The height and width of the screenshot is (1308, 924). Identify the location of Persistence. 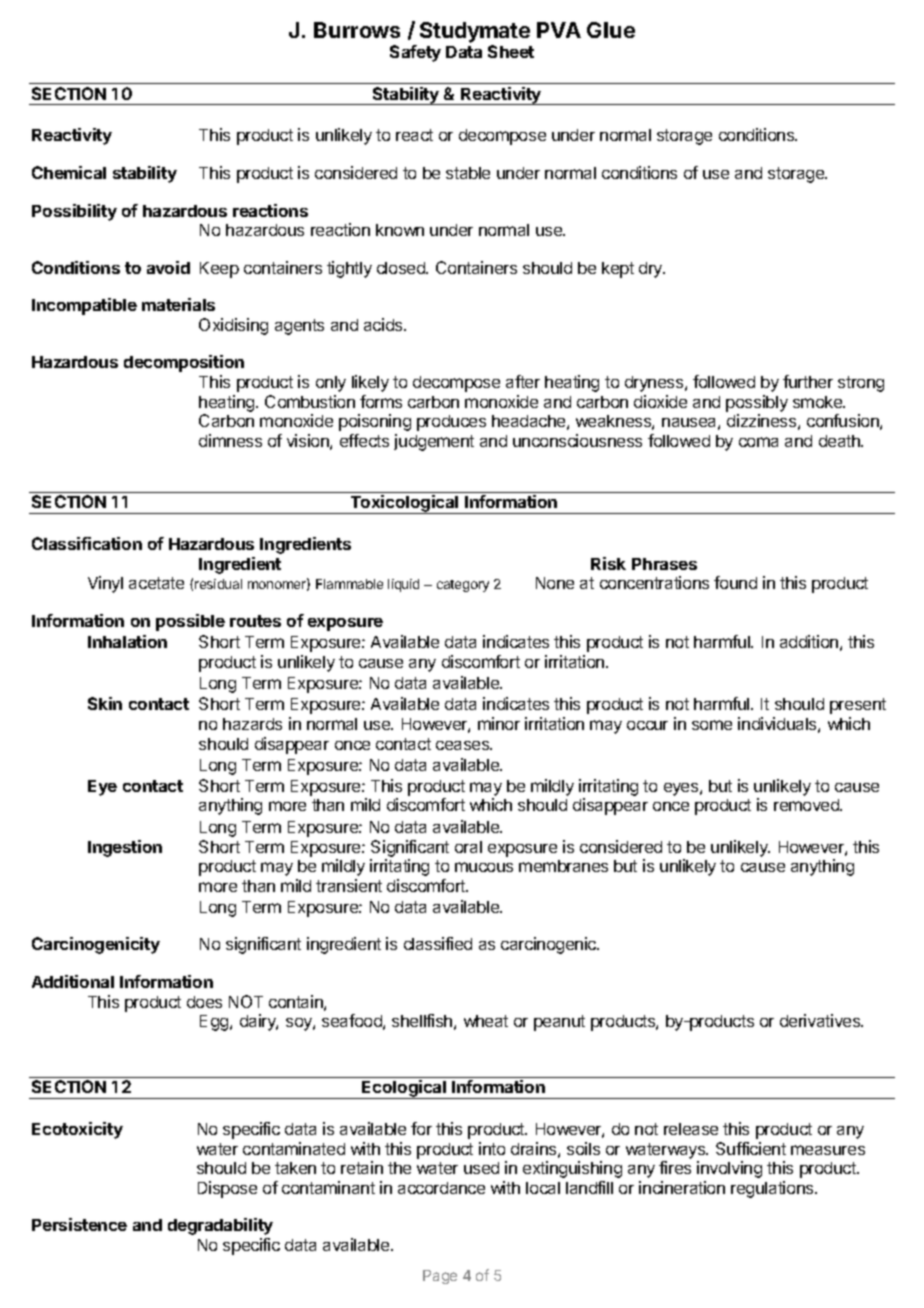
(79, 1224).
